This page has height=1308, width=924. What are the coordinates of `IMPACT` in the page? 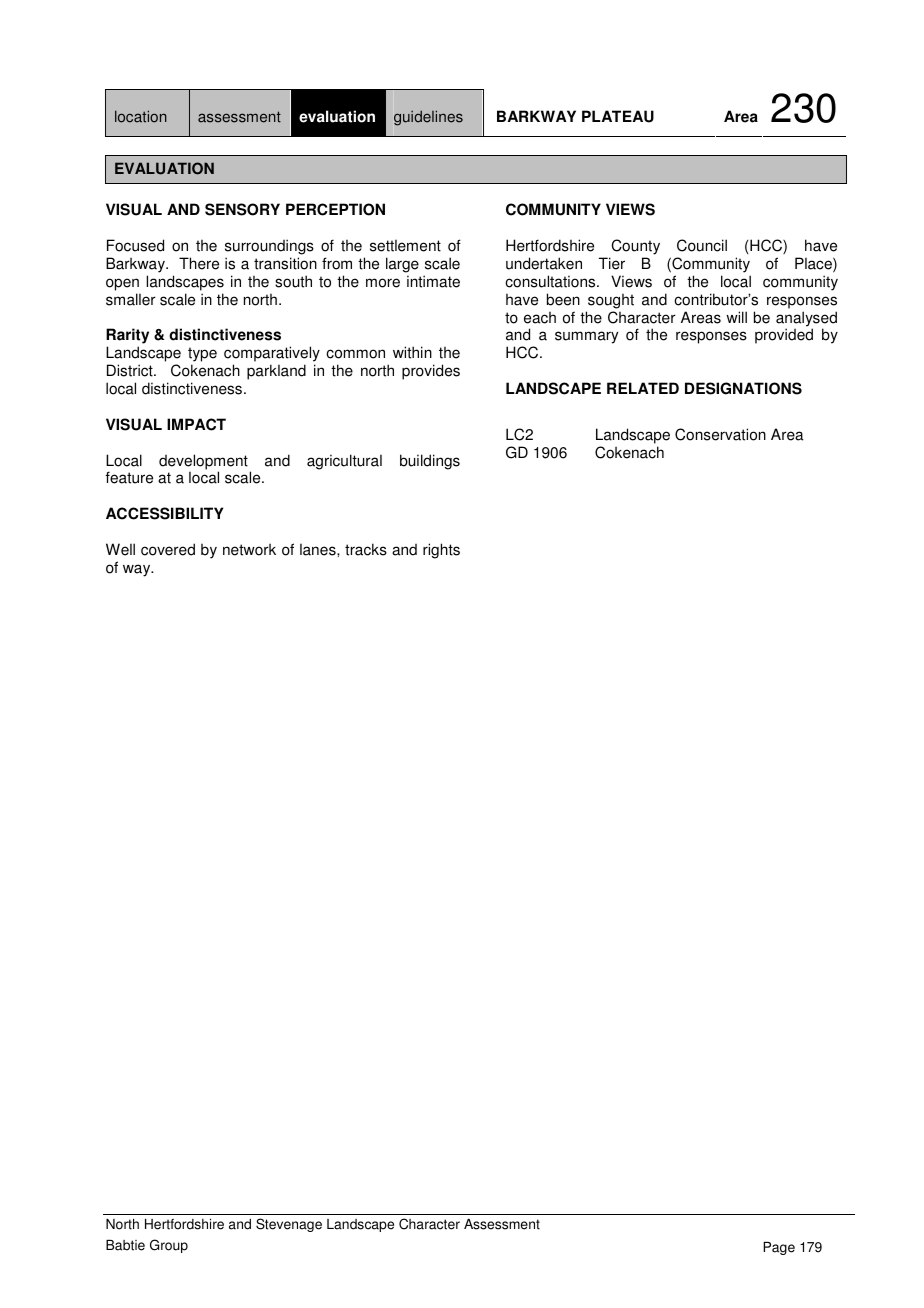 It's located at (196, 424).
